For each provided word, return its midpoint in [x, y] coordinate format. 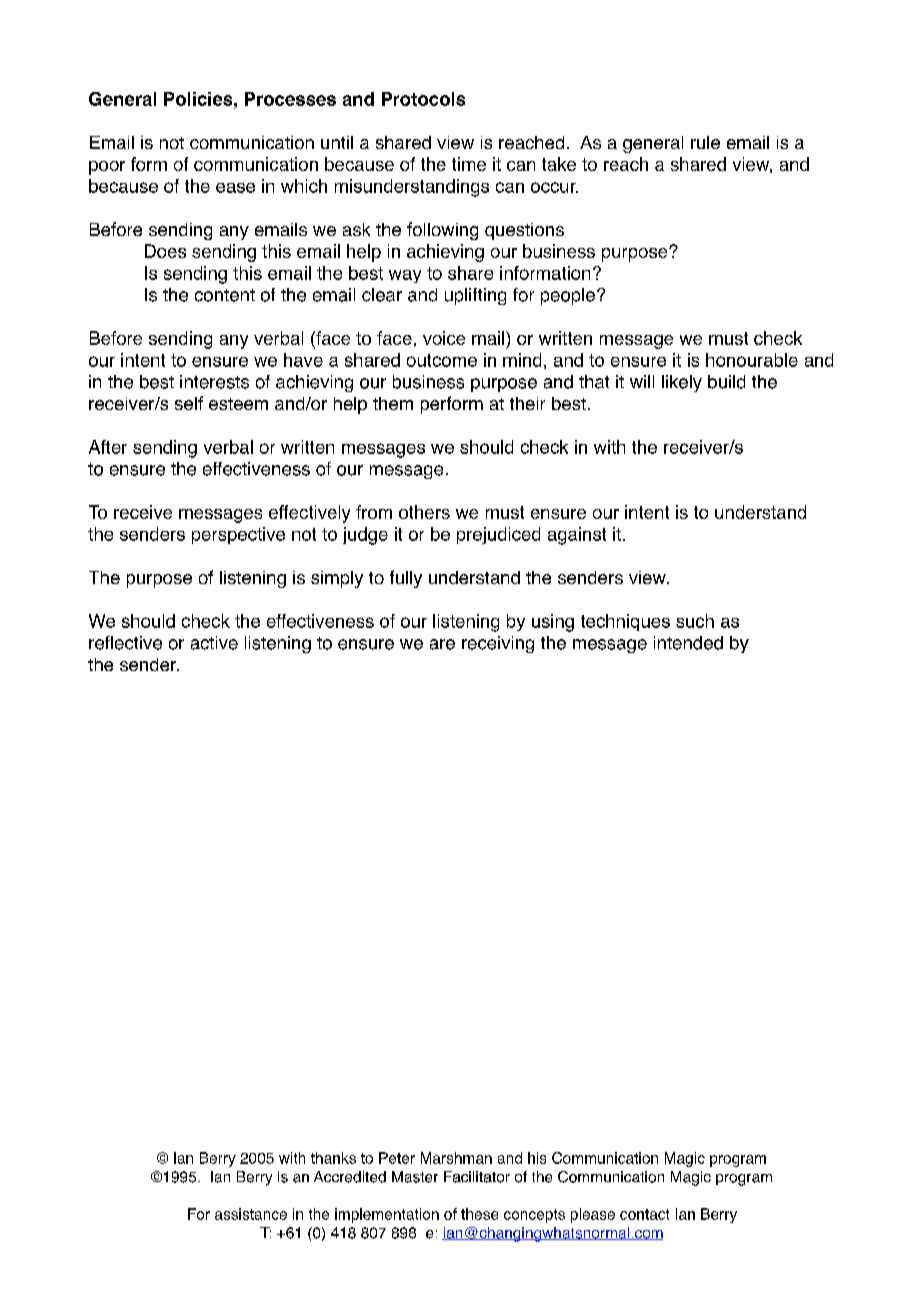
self [189, 403]
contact [644, 1214]
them [393, 403]
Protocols [423, 99]
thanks [333, 1158]
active [214, 643]
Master [415, 1177]
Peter [397, 1158]
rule [705, 142]
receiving [498, 644]
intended [688, 643]
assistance [251, 1214]
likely [682, 383]
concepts [534, 1216]
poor [107, 168]
